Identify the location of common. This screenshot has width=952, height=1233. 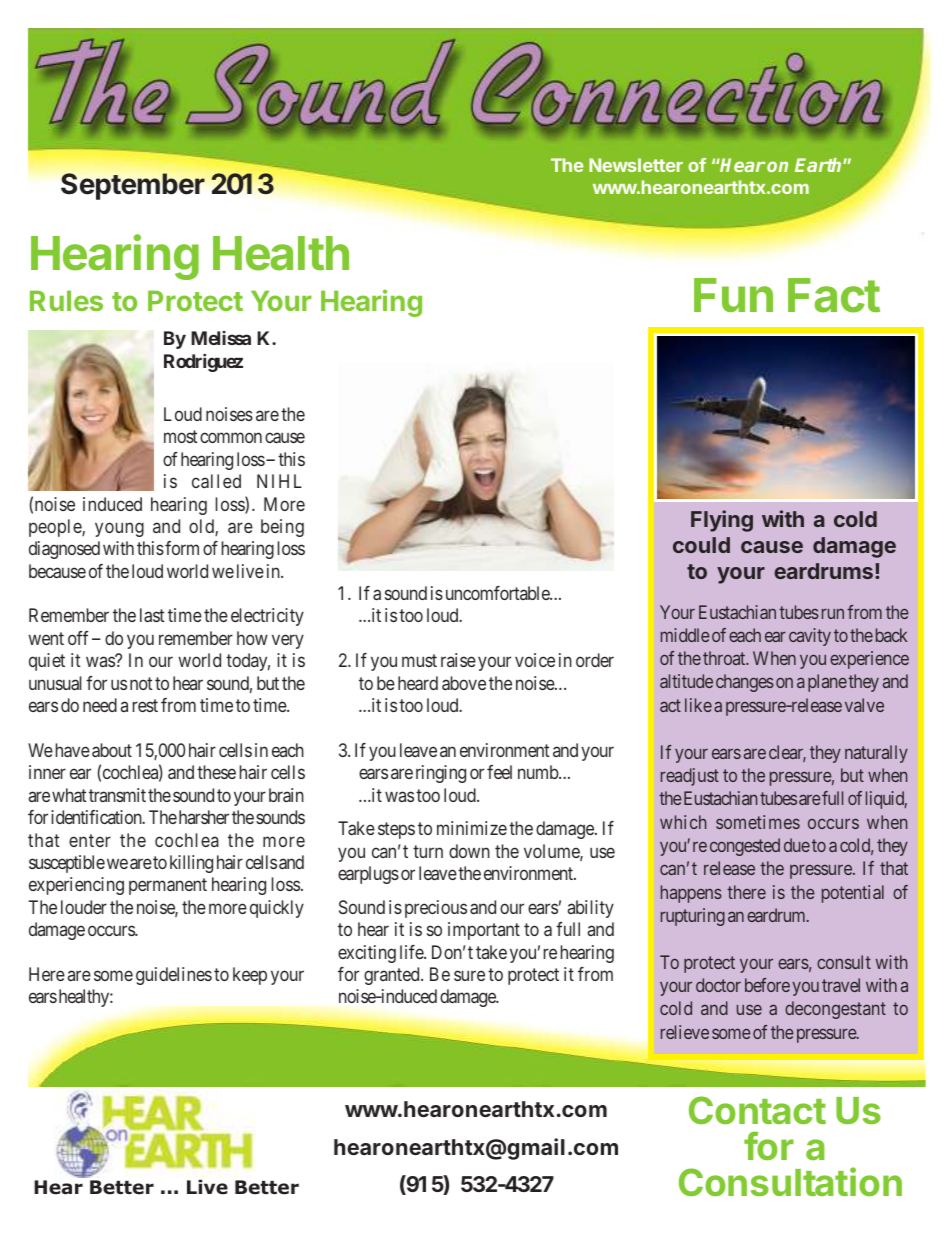
(231, 438).
